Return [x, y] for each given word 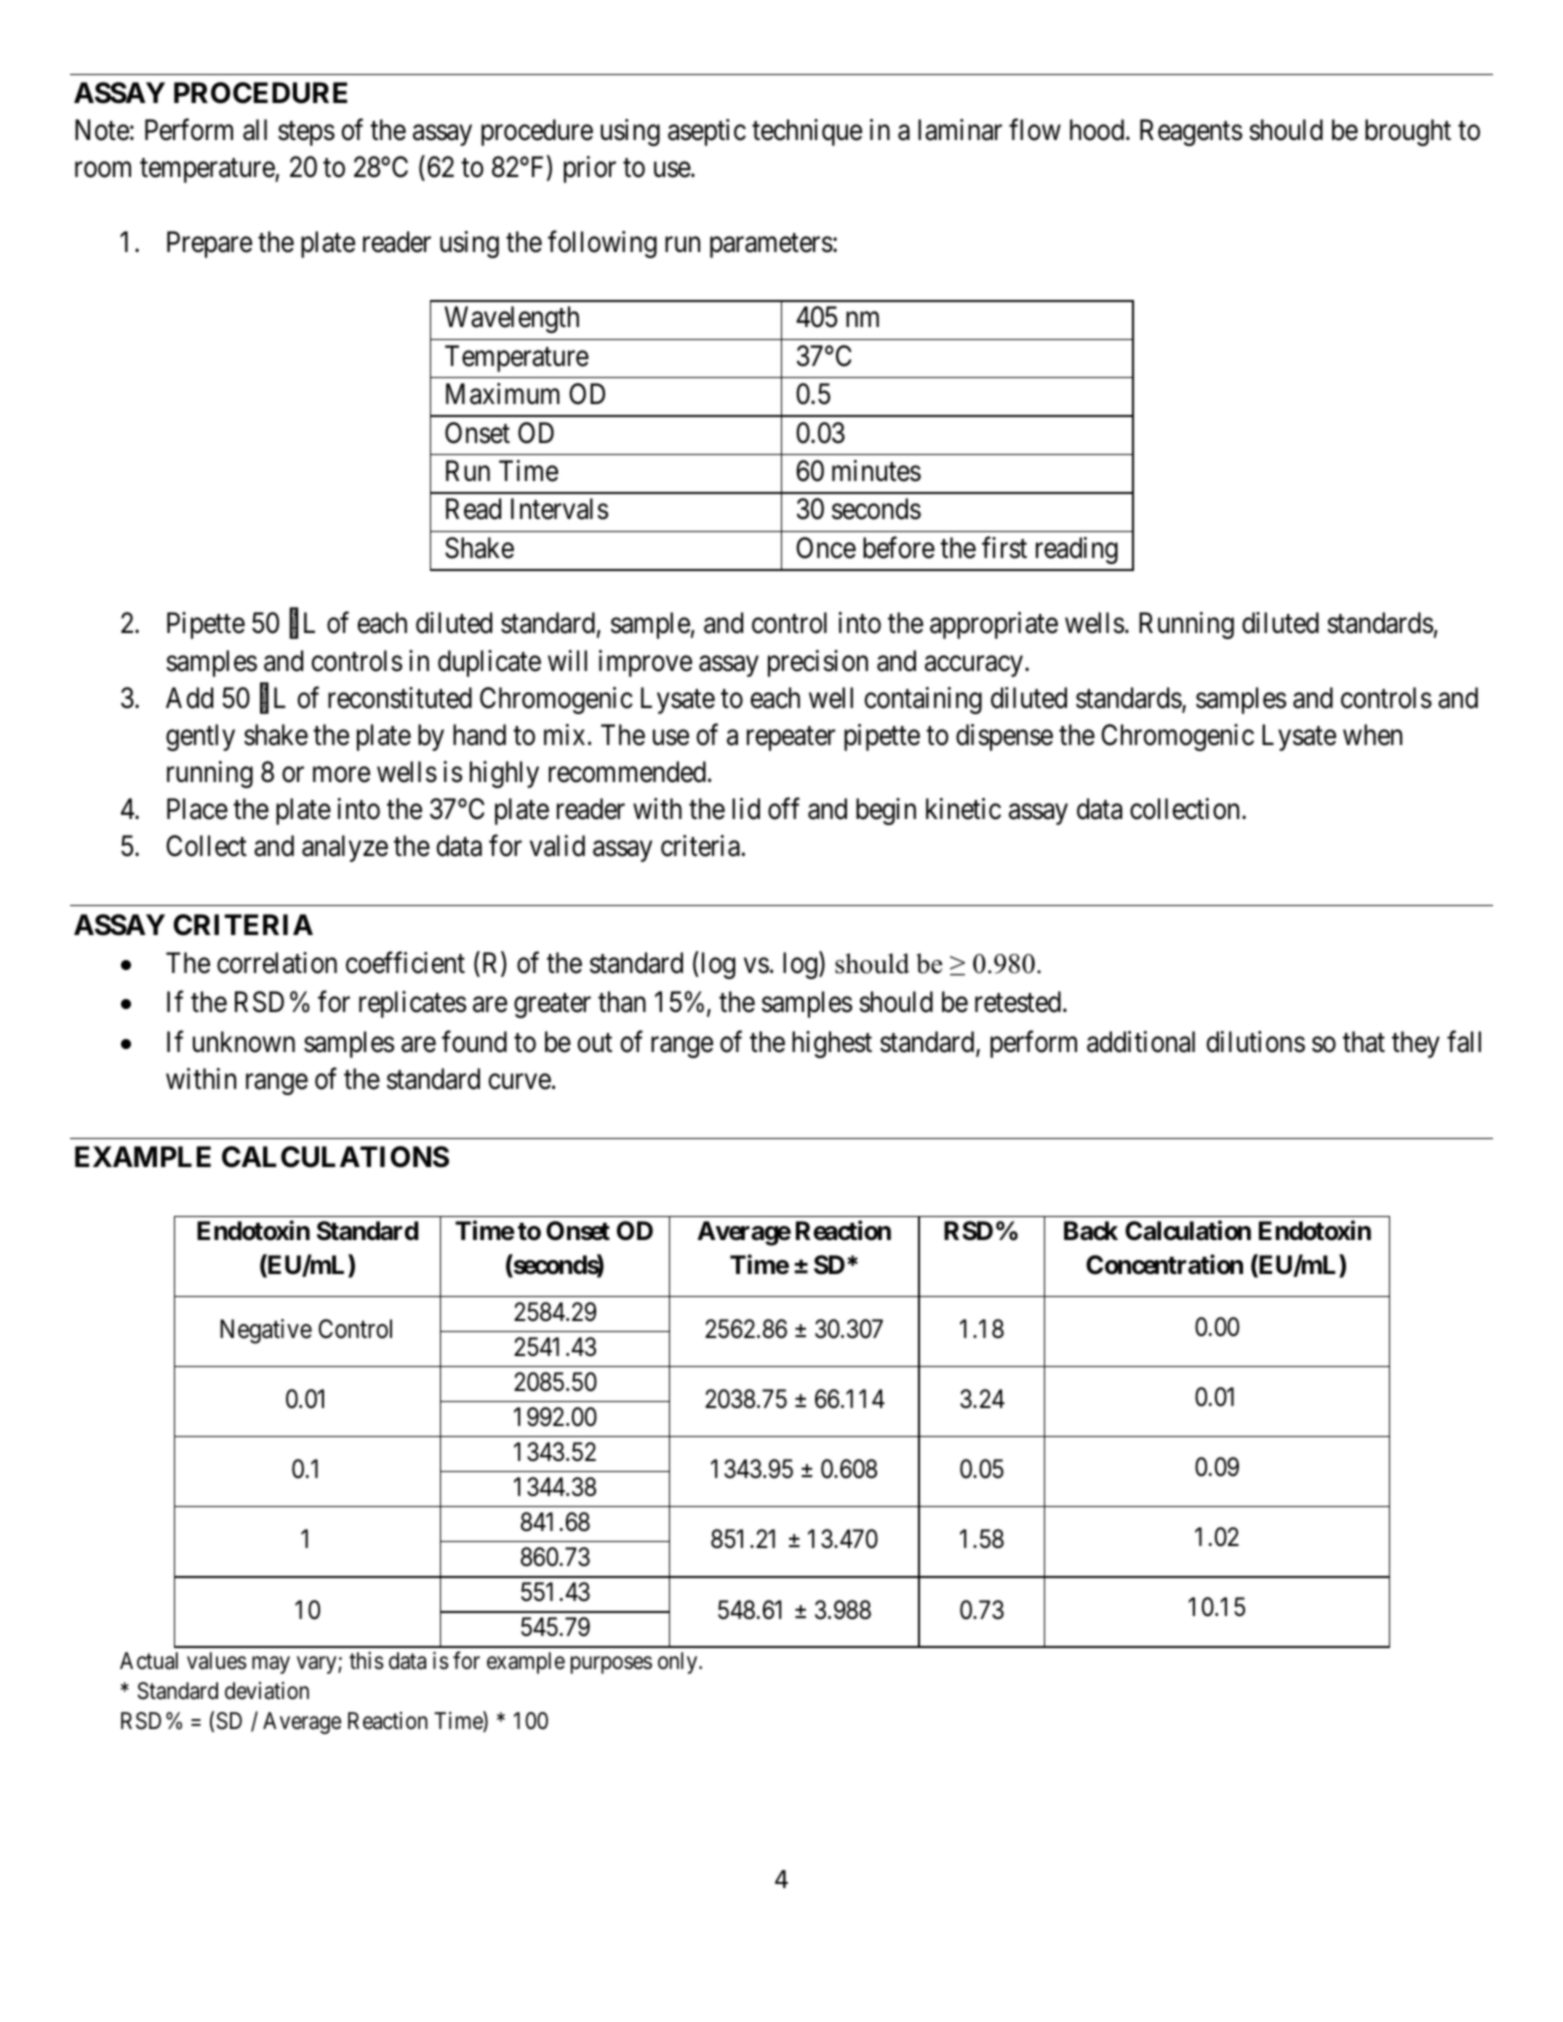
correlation [277, 963]
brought [1408, 132]
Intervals [559, 509]
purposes [611, 1665]
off [784, 809]
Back [1091, 1231]
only [679, 1663]
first [1004, 548]
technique [807, 132]
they [1416, 1044]
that [1364, 1042]
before [899, 548]
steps [306, 134]
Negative [266, 1331]
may [271, 1665]
